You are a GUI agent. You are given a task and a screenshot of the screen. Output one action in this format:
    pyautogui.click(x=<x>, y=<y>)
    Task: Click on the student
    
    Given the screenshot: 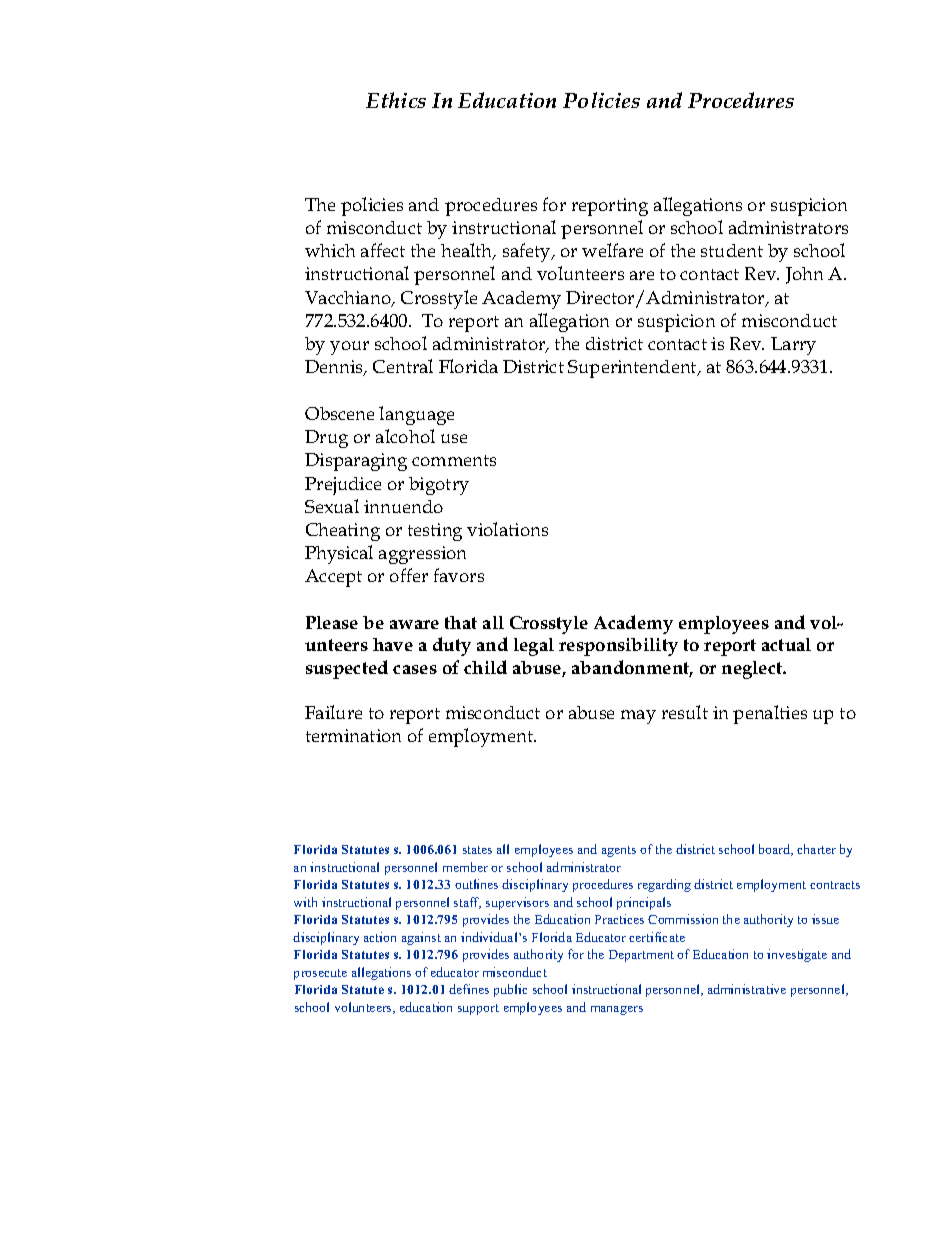 What is the action you would take?
    pyautogui.click(x=732, y=250)
